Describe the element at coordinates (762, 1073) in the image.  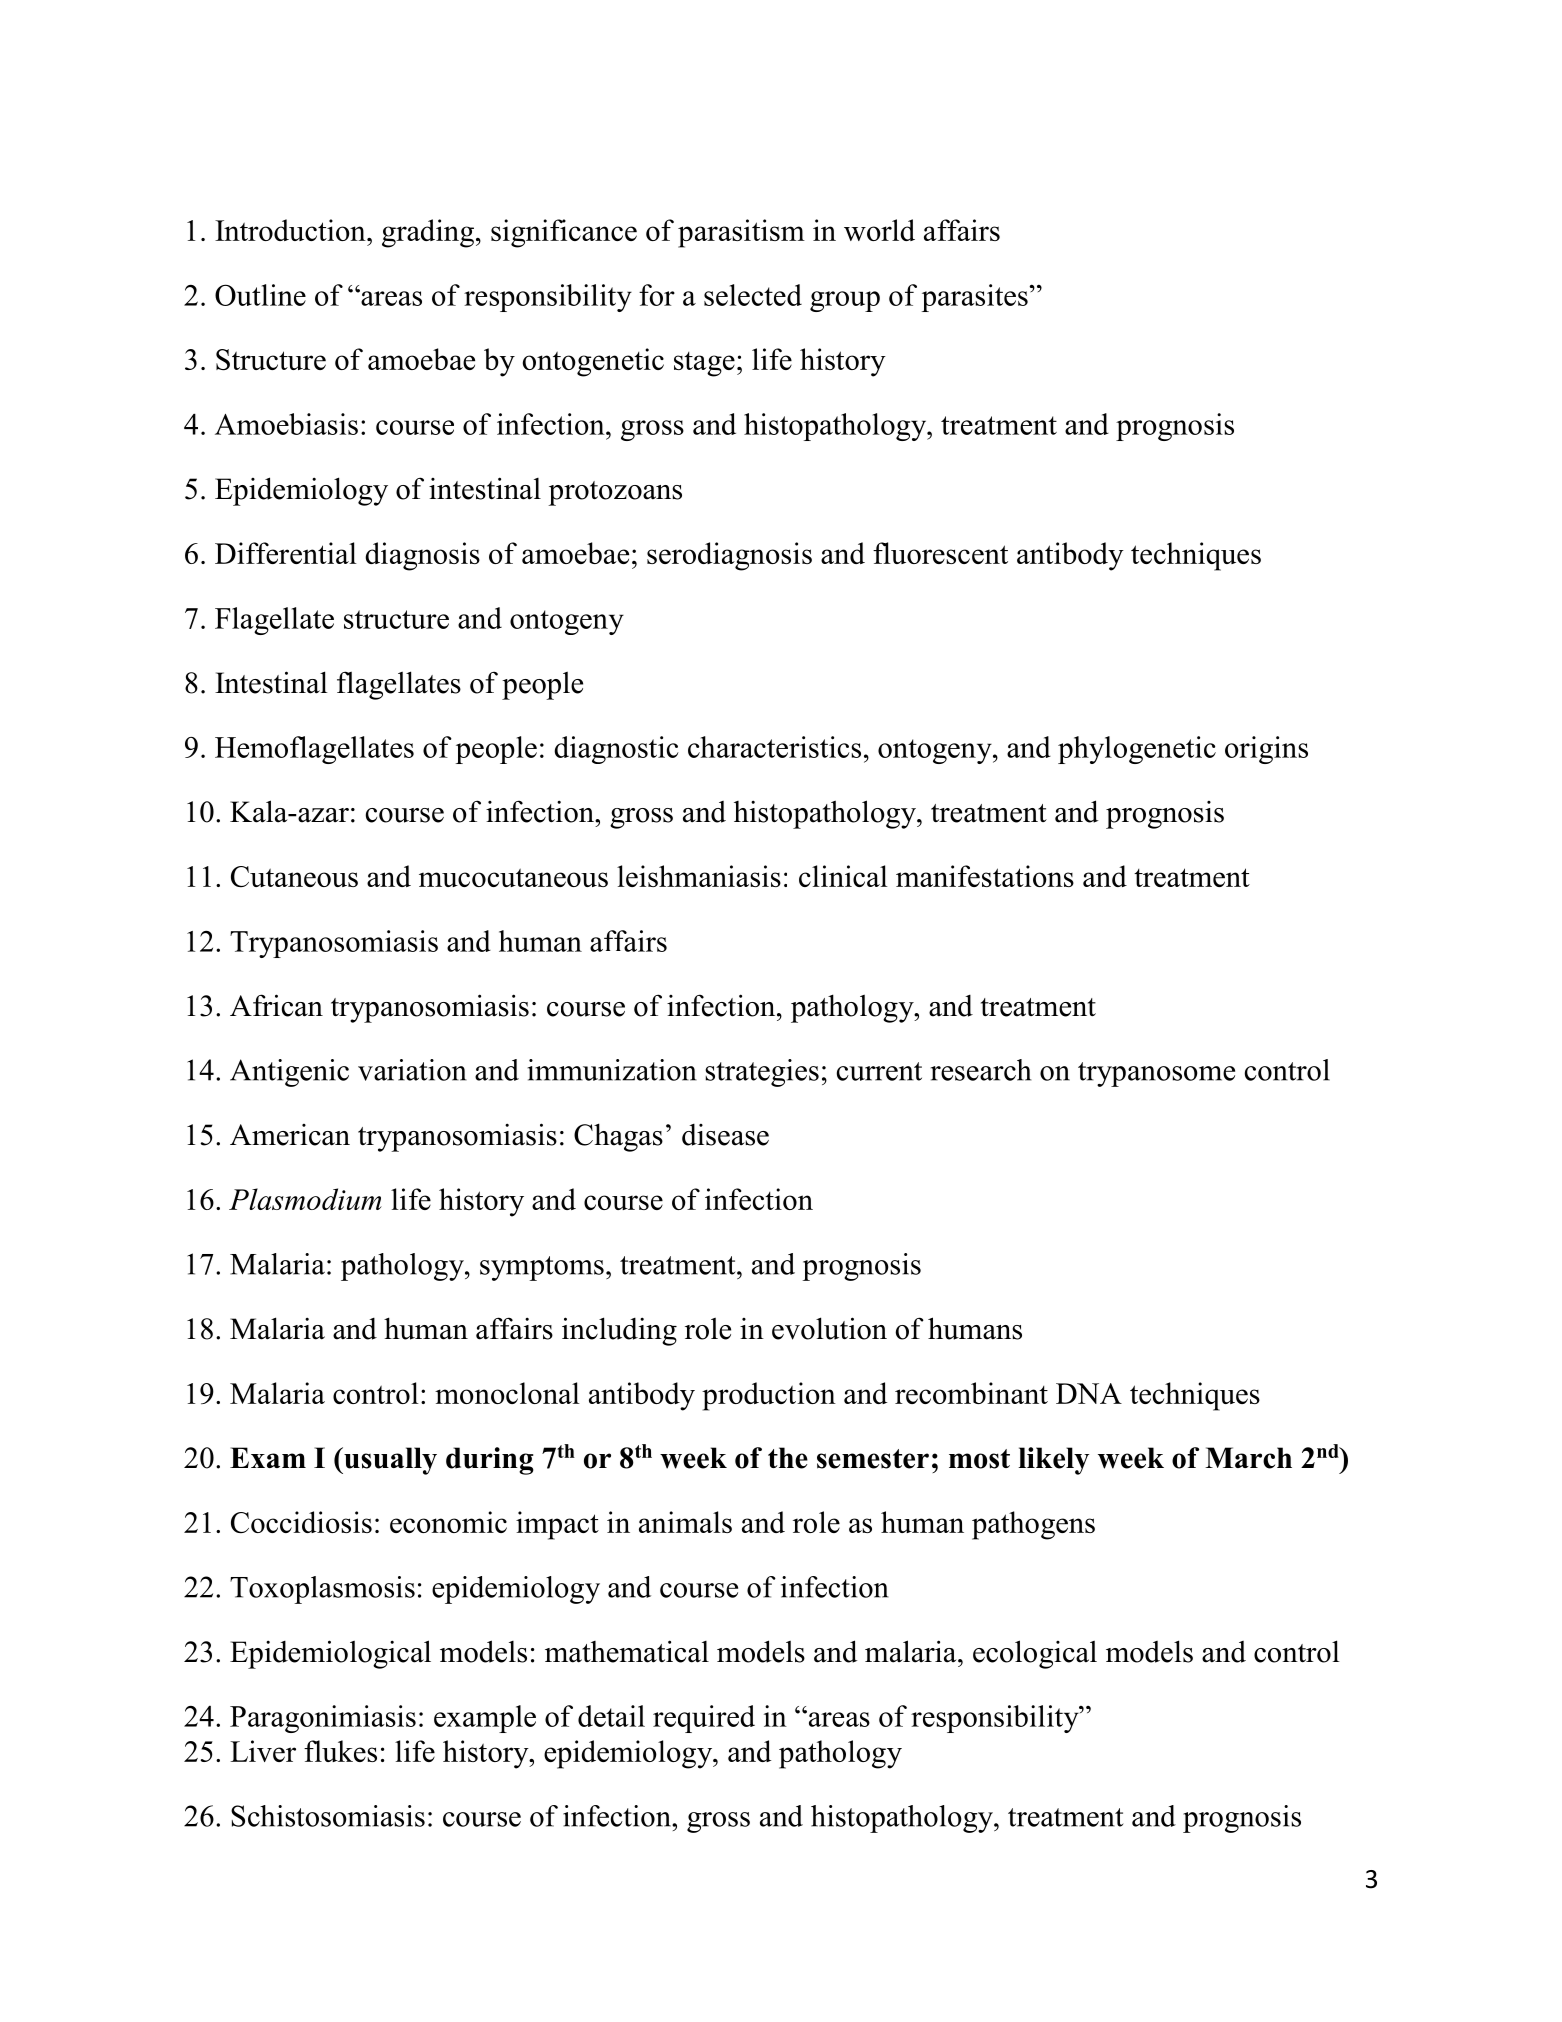
I see `strategies` at that location.
